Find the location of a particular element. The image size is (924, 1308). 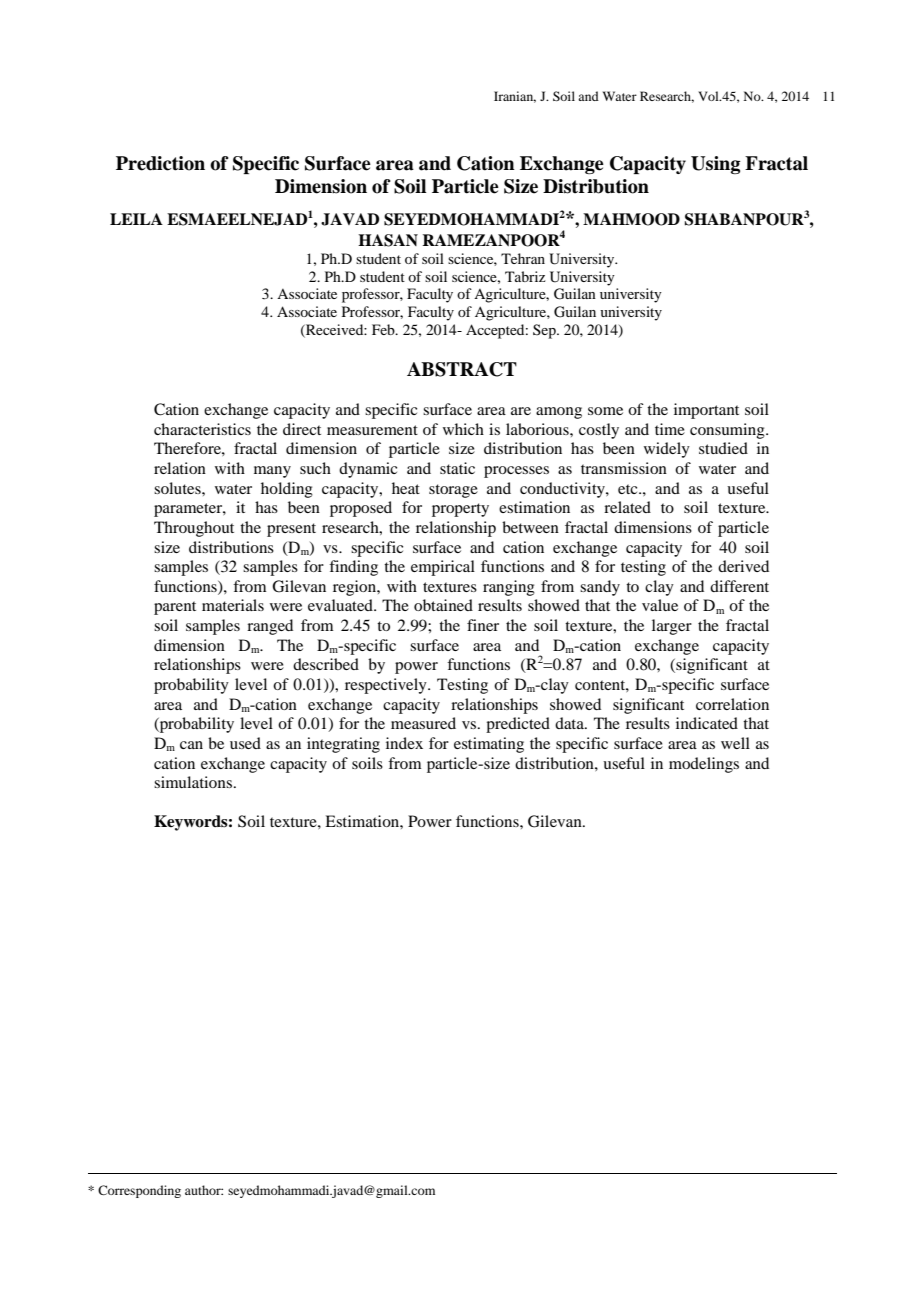

important is located at coordinates (706, 411).
